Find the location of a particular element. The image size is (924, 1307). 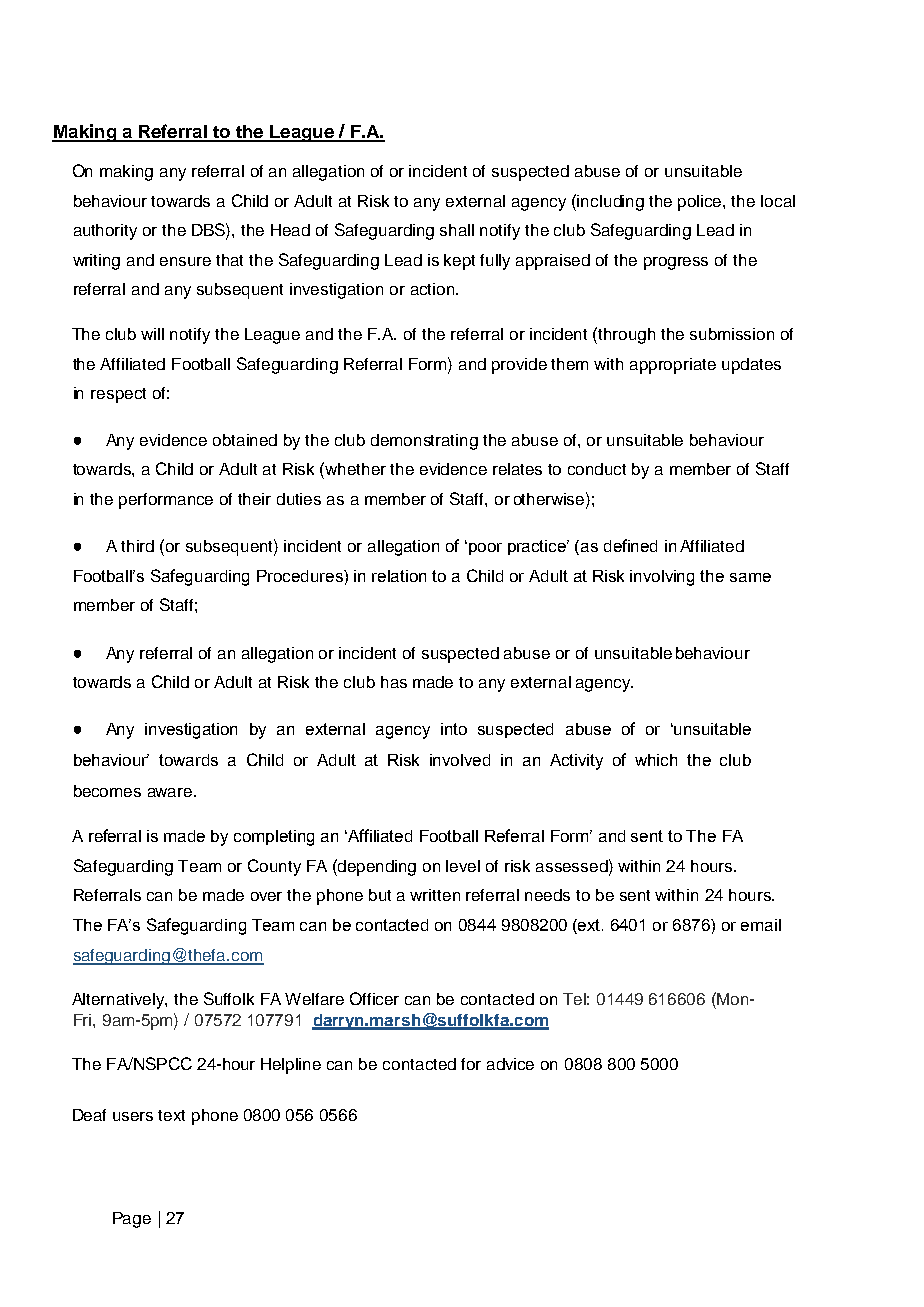

relation is located at coordinates (399, 576).
